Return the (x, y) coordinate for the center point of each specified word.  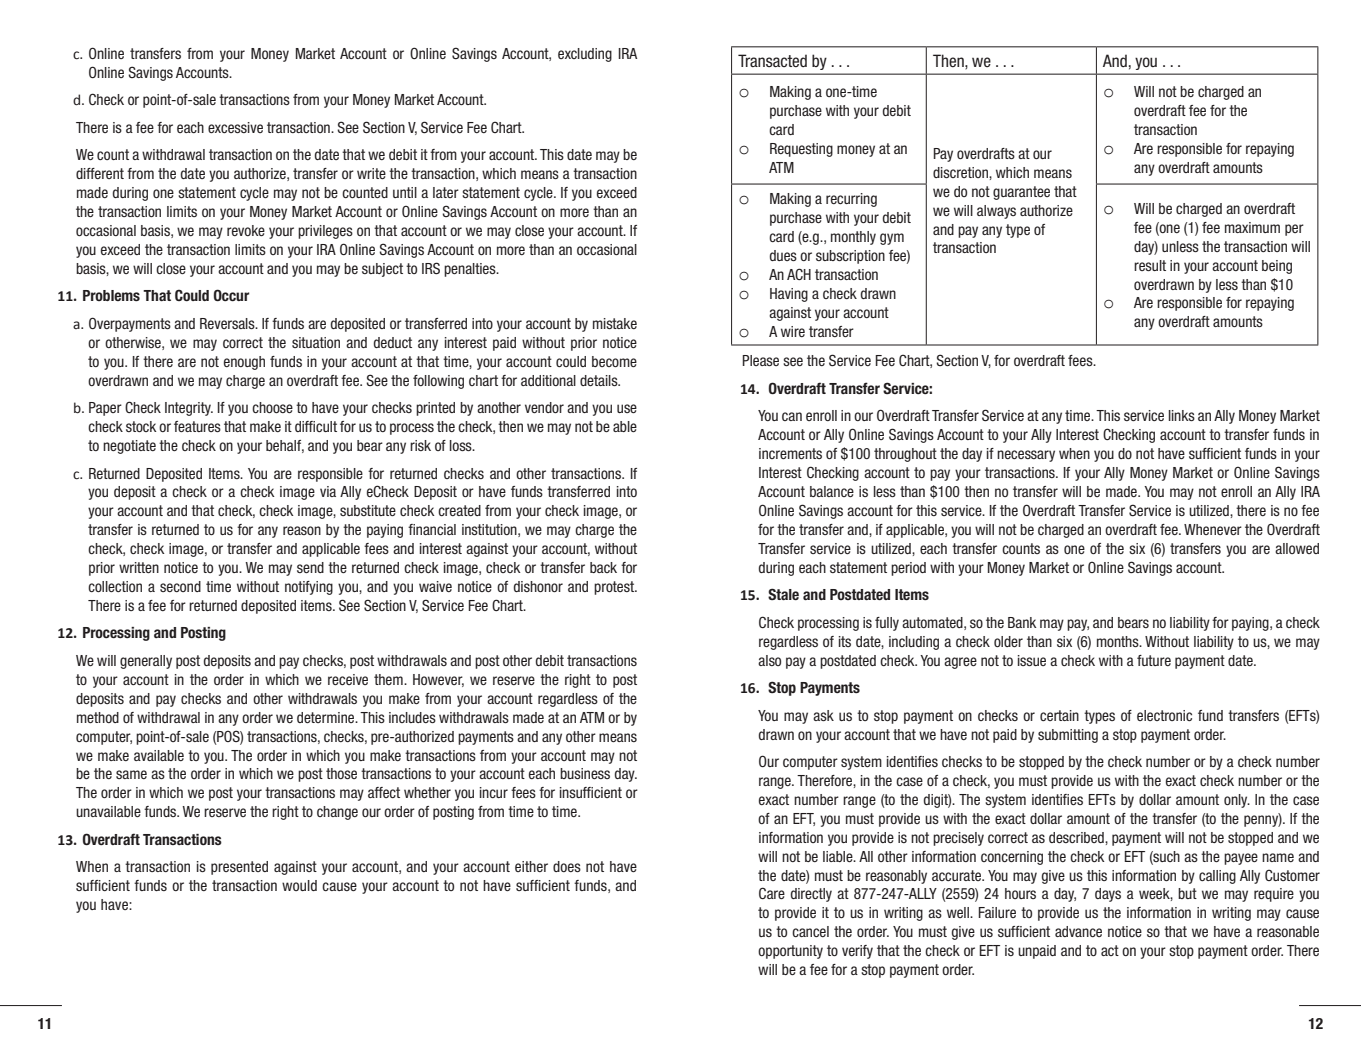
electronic (1164, 715)
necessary (1026, 456)
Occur (231, 295)
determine (327, 717)
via (328, 491)
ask (823, 715)
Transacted (772, 61)
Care (772, 893)
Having (789, 295)
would (299, 885)
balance (832, 491)
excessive (235, 127)
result (1150, 265)
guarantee (1021, 193)
